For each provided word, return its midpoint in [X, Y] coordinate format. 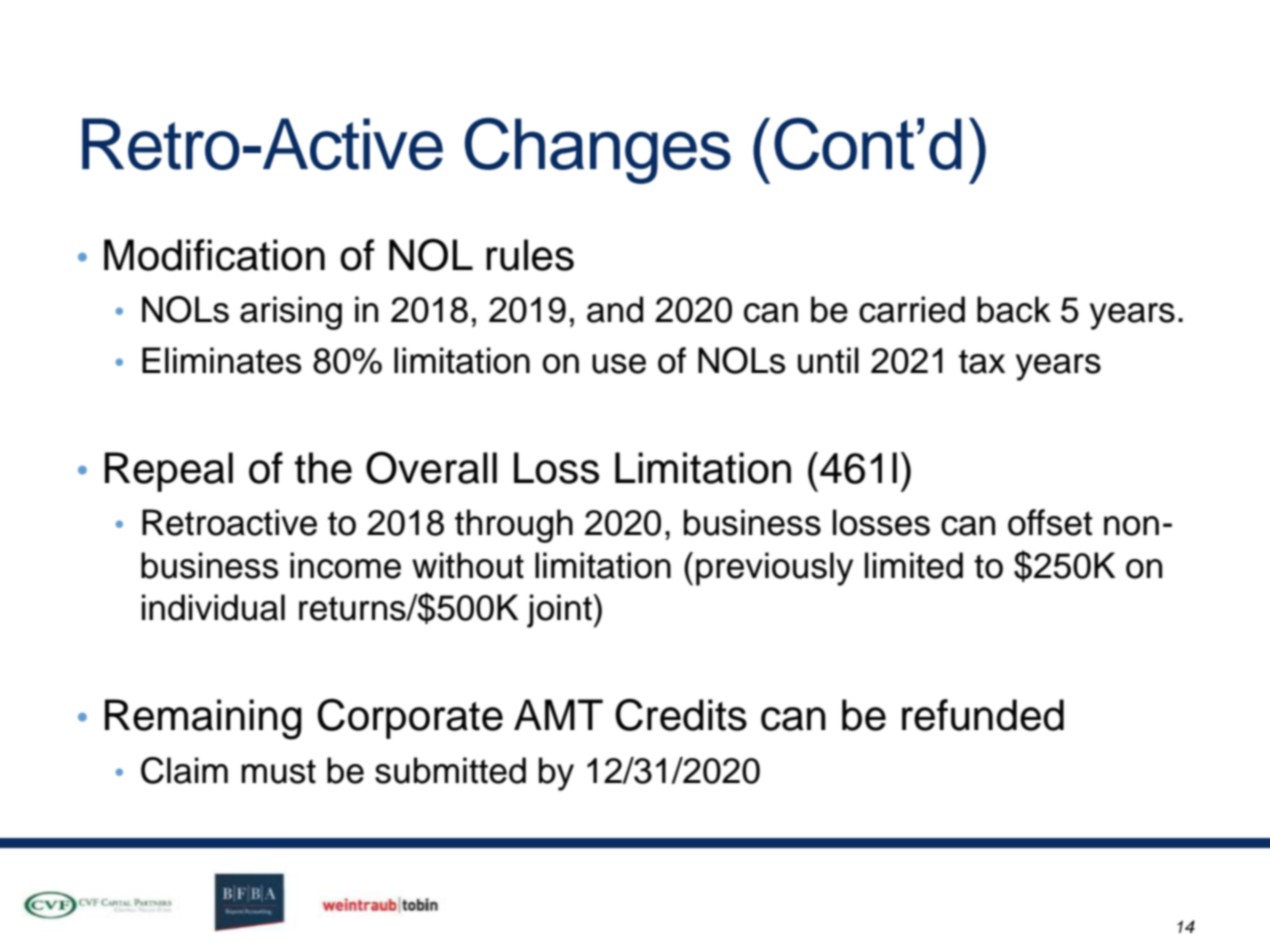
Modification [214, 255]
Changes [598, 151]
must [279, 771]
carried [912, 309]
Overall [431, 467]
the [323, 468]
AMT [558, 714]
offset [1050, 522]
